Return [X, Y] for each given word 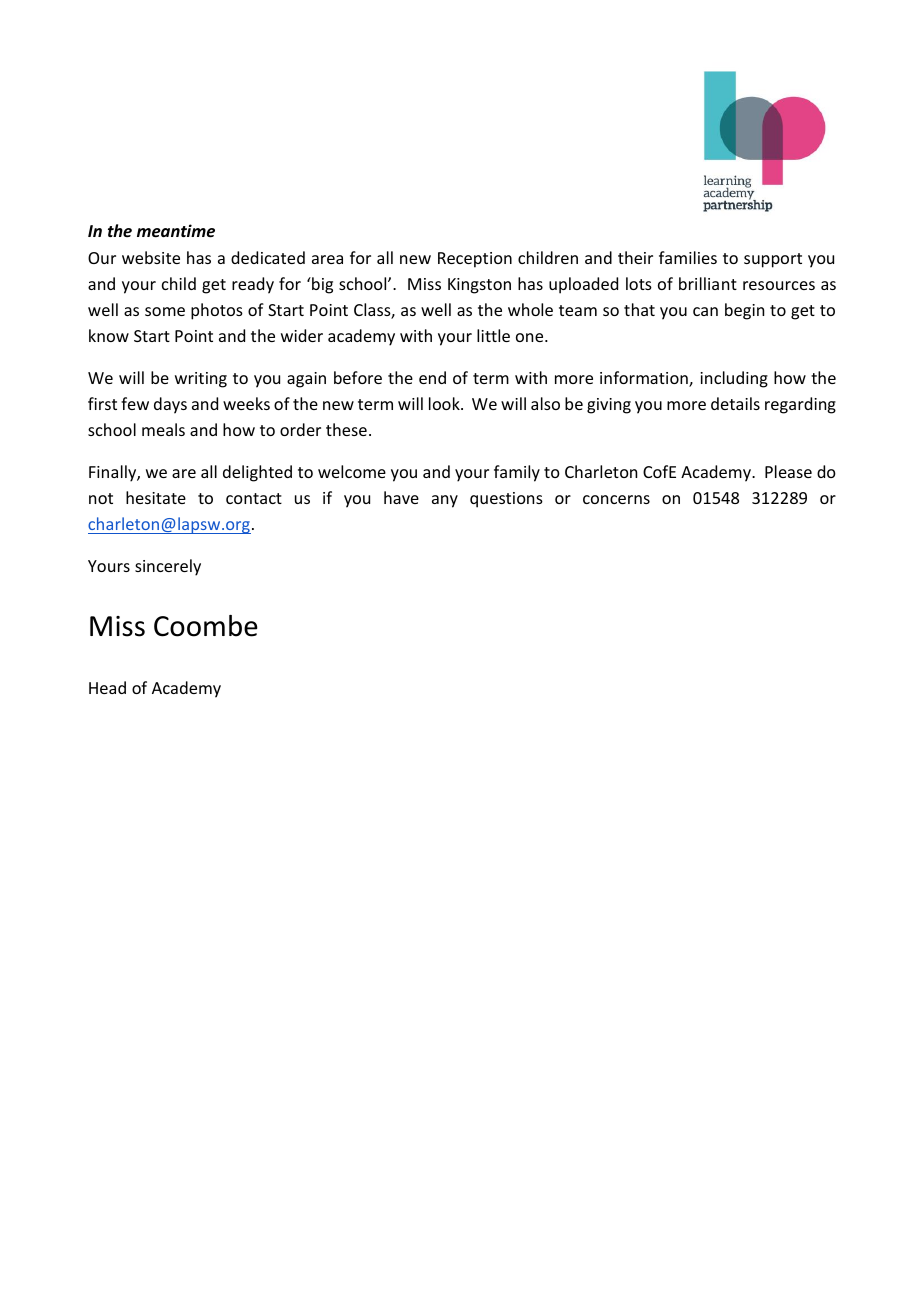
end [432, 377]
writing [201, 380]
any [445, 501]
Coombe [206, 626]
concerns [616, 499]
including [734, 379]
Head [107, 687]
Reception [475, 260]
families [688, 257]
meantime [176, 231]
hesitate [156, 497]
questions [506, 500]
